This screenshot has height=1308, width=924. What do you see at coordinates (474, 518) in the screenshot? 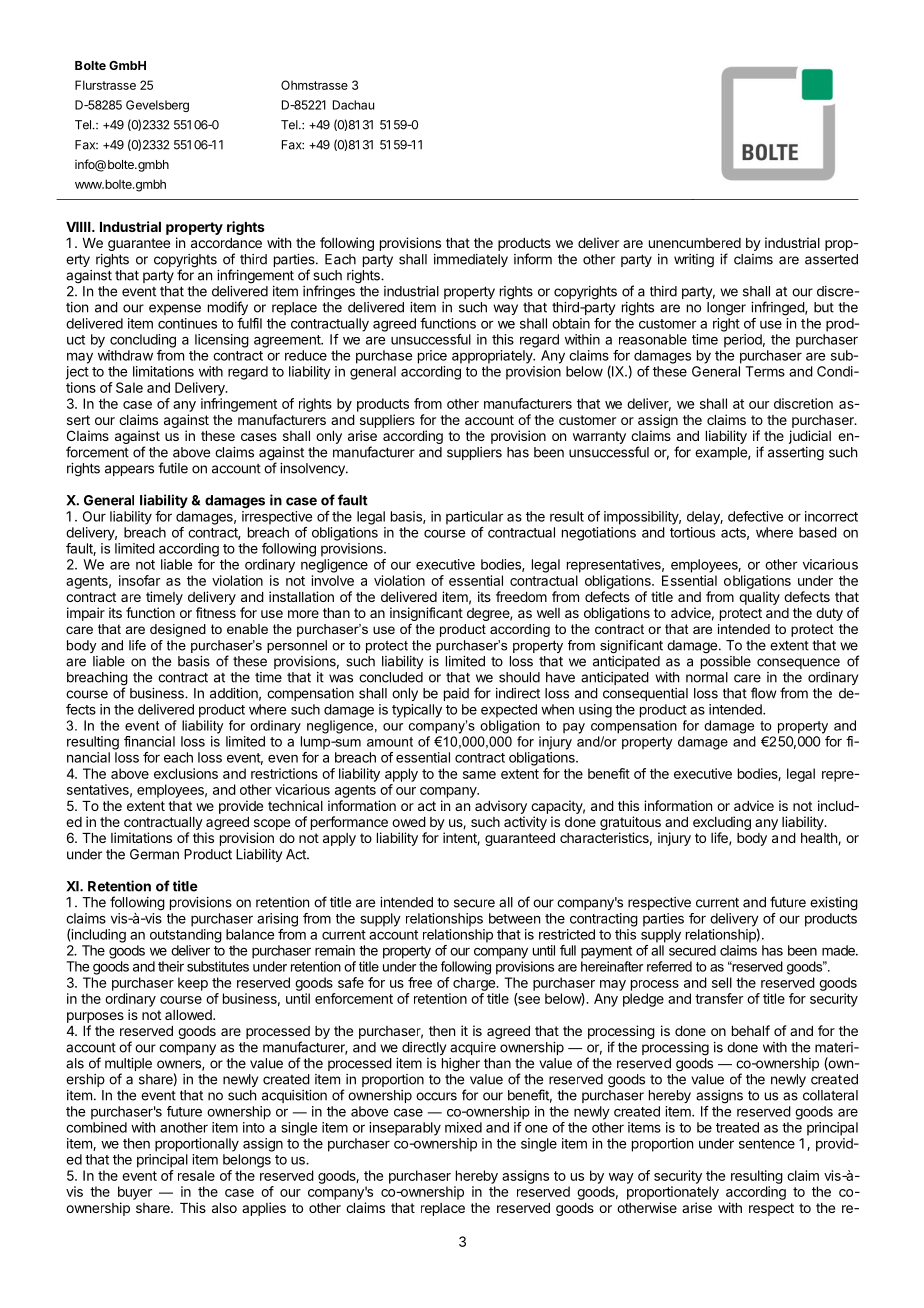
I see `particular` at bounding box center [474, 518].
